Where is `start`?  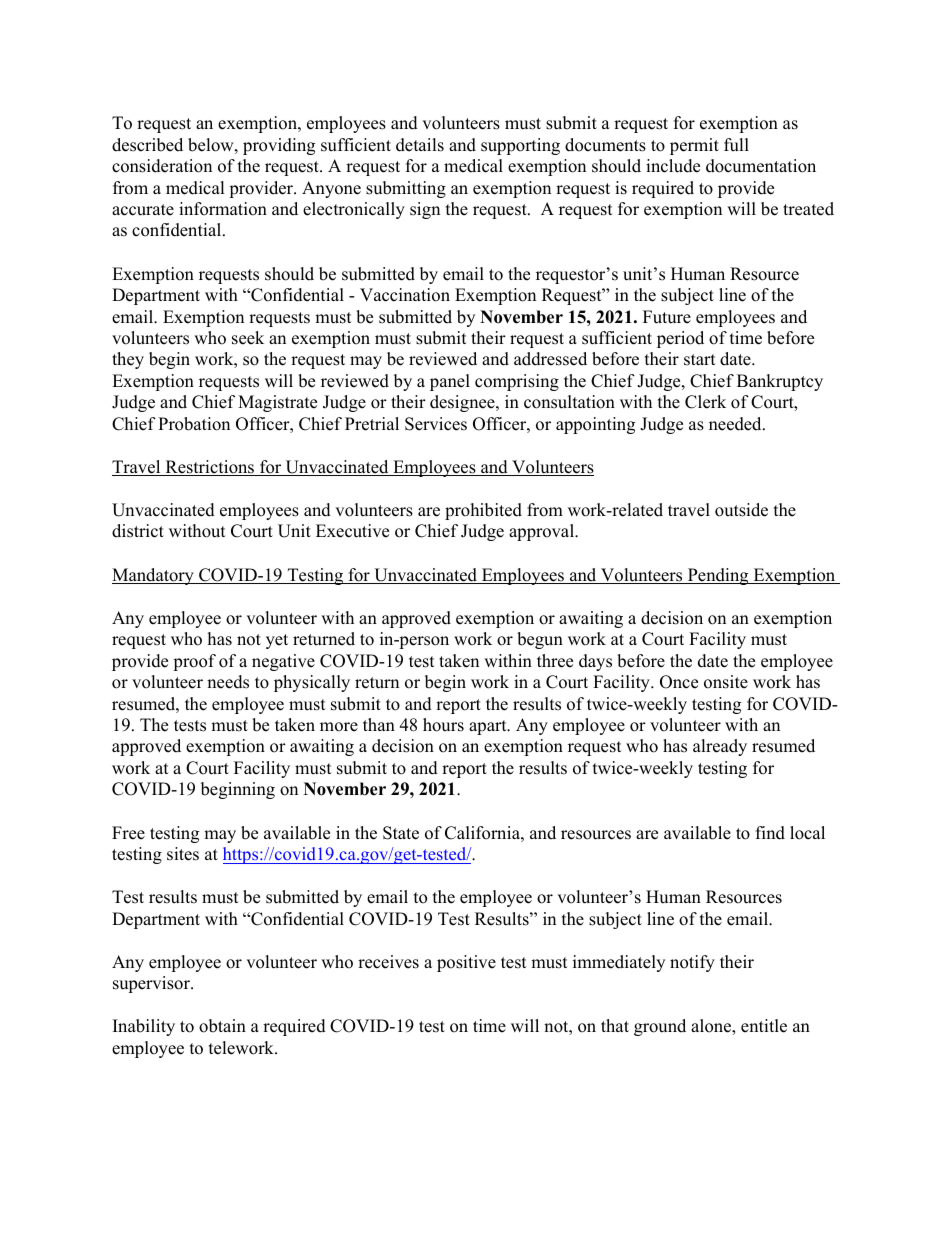
start is located at coordinates (700, 360).
